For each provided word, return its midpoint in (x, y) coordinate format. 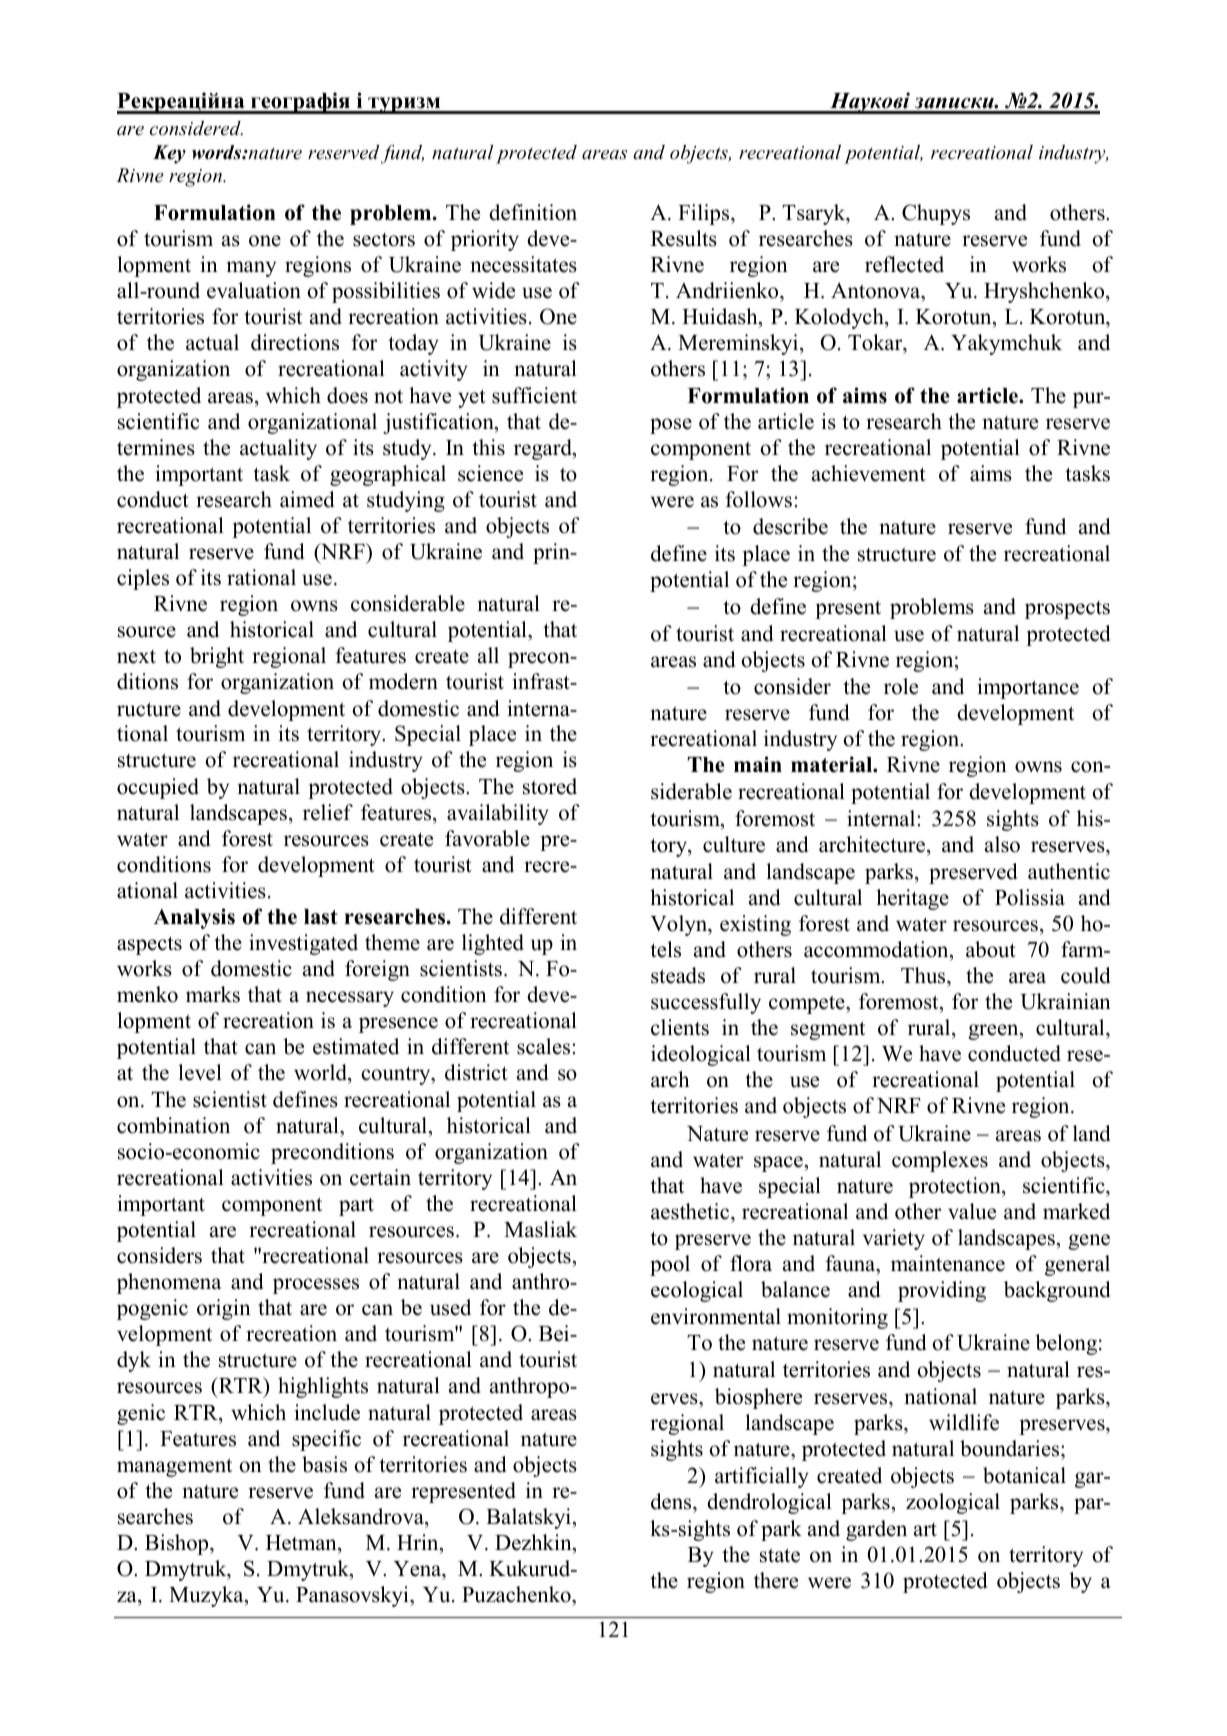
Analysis (194, 918)
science (490, 473)
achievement (869, 473)
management (174, 1467)
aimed (307, 499)
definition (533, 212)
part (356, 1207)
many (251, 269)
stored (550, 786)
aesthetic (691, 1213)
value (972, 1211)
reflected (904, 264)
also (1002, 844)
